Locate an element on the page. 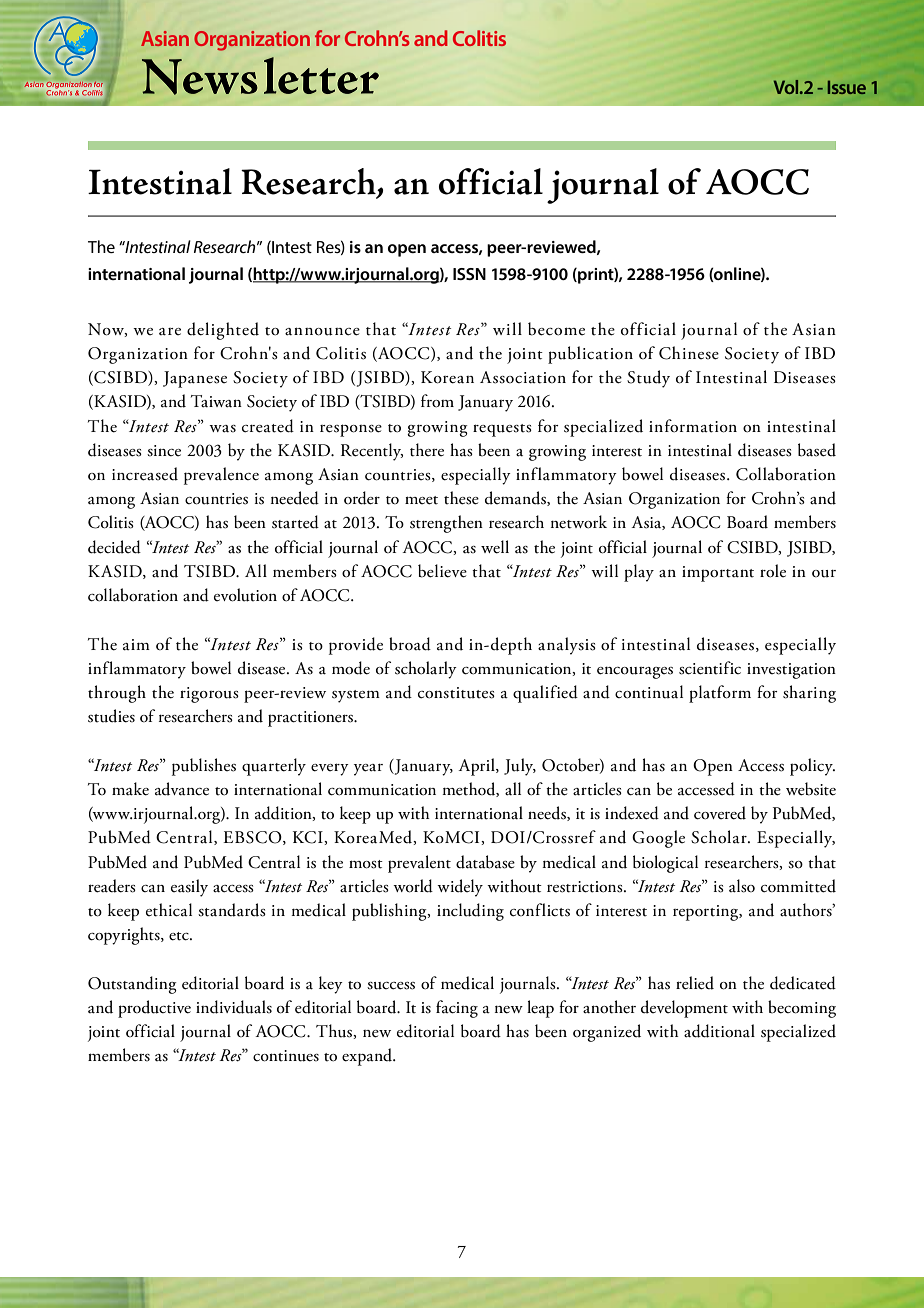  becoming is located at coordinates (802, 1009).
